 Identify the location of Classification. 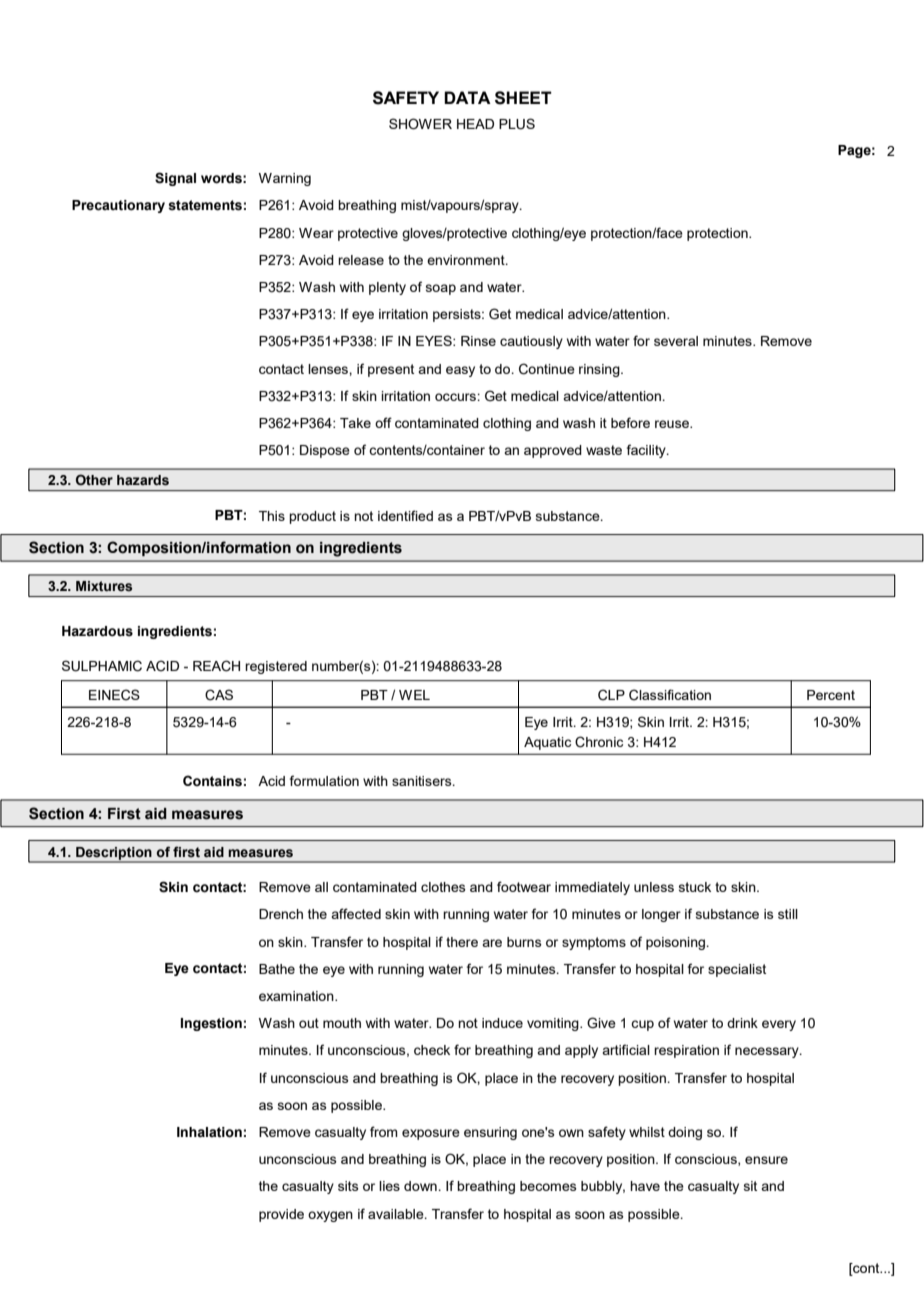
(670, 695).
